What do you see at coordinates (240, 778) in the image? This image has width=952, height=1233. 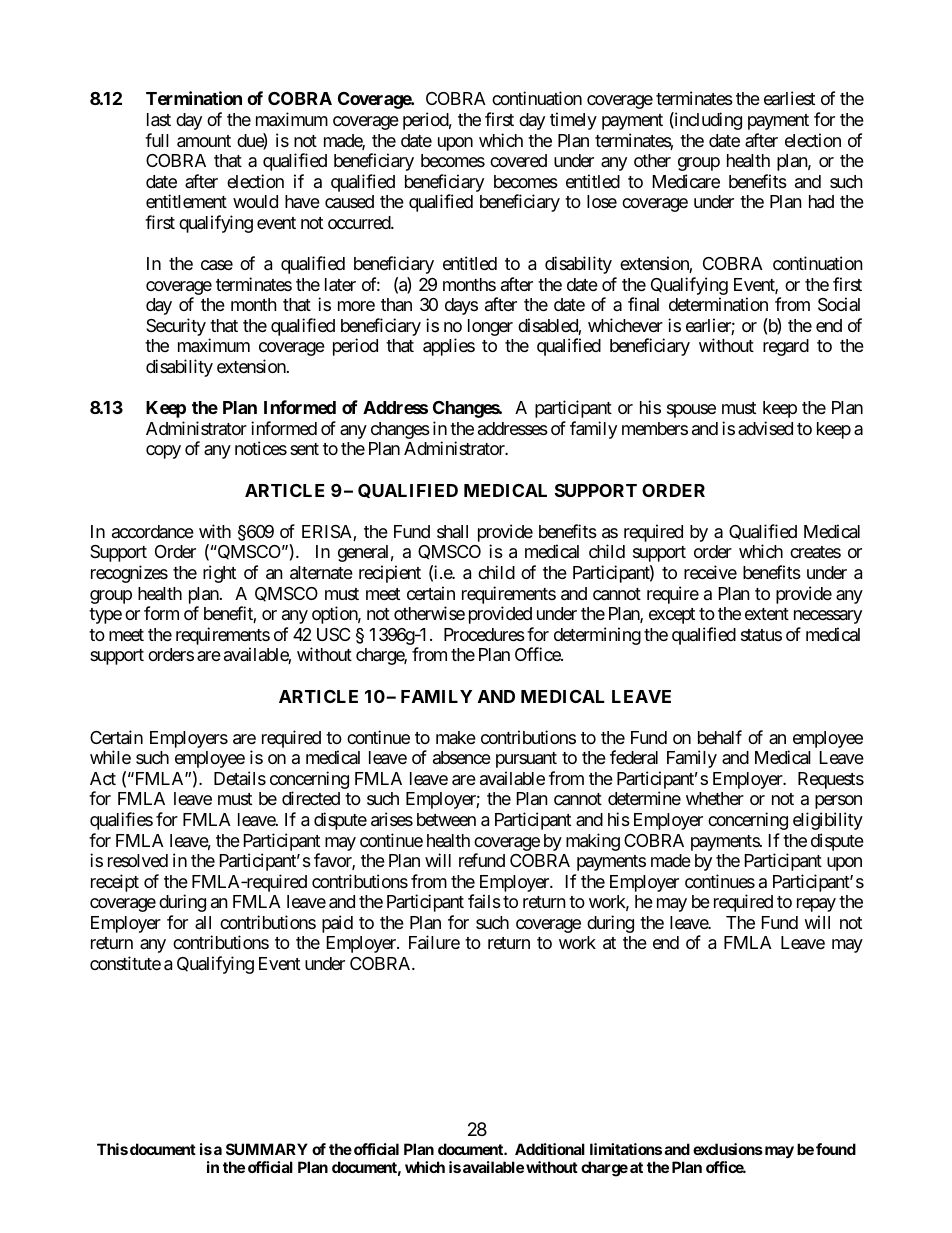 I see `Details` at bounding box center [240, 778].
